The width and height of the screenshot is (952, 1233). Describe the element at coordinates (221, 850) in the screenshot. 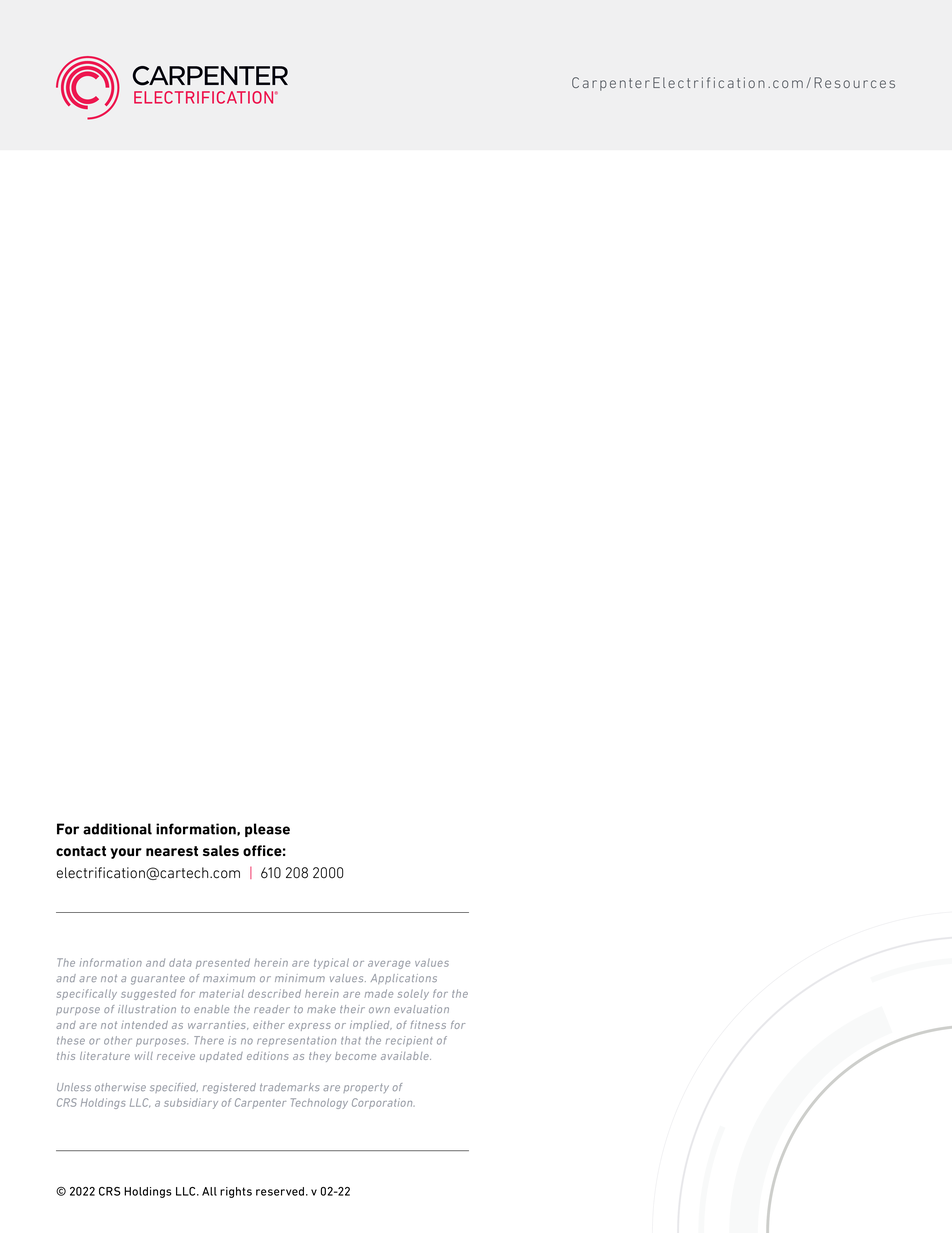

I see `sales` at that location.
